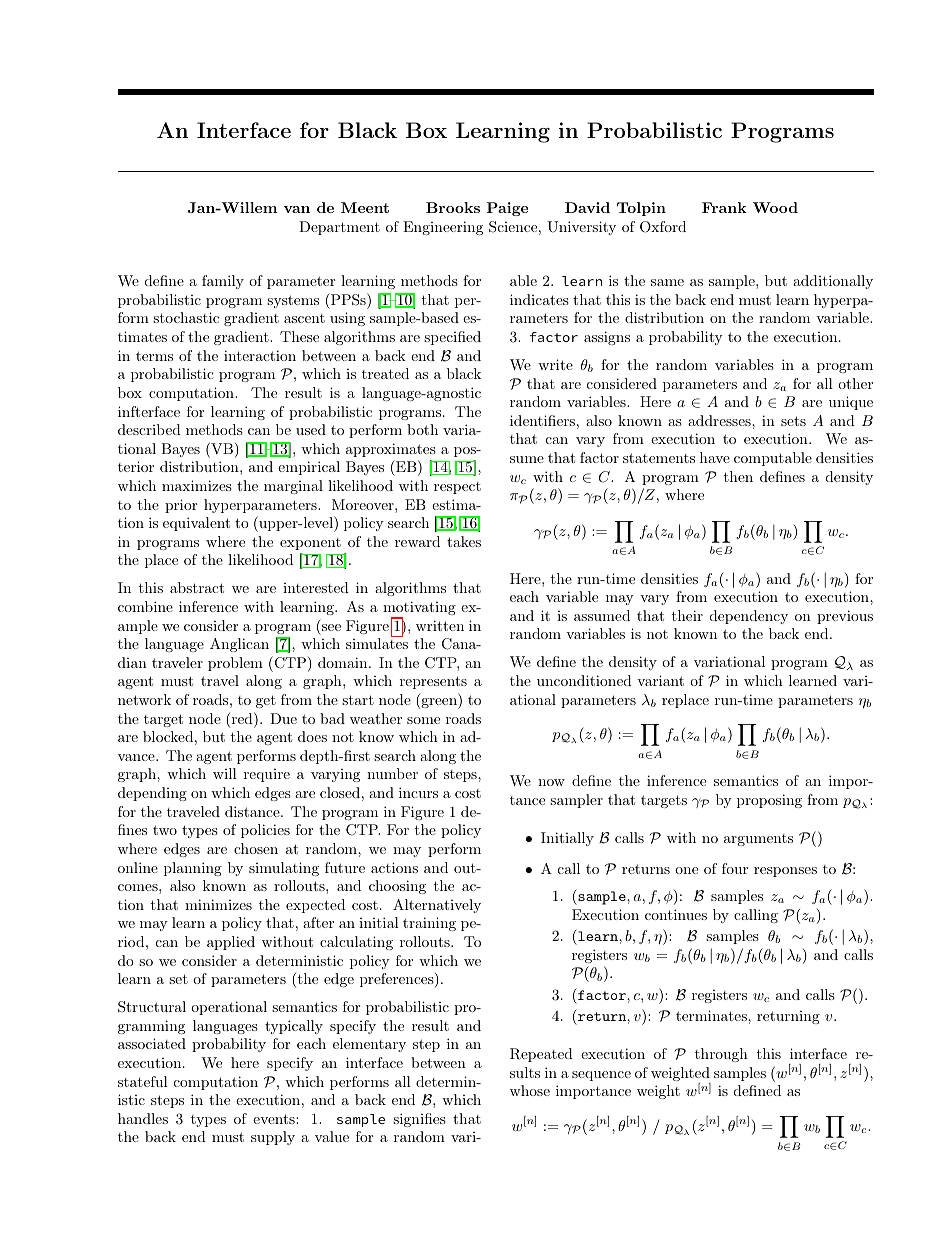 Image resolution: width=952 pixels, height=1233 pixels. What do you see at coordinates (775, 207) in the screenshot?
I see `Wood` at bounding box center [775, 207].
